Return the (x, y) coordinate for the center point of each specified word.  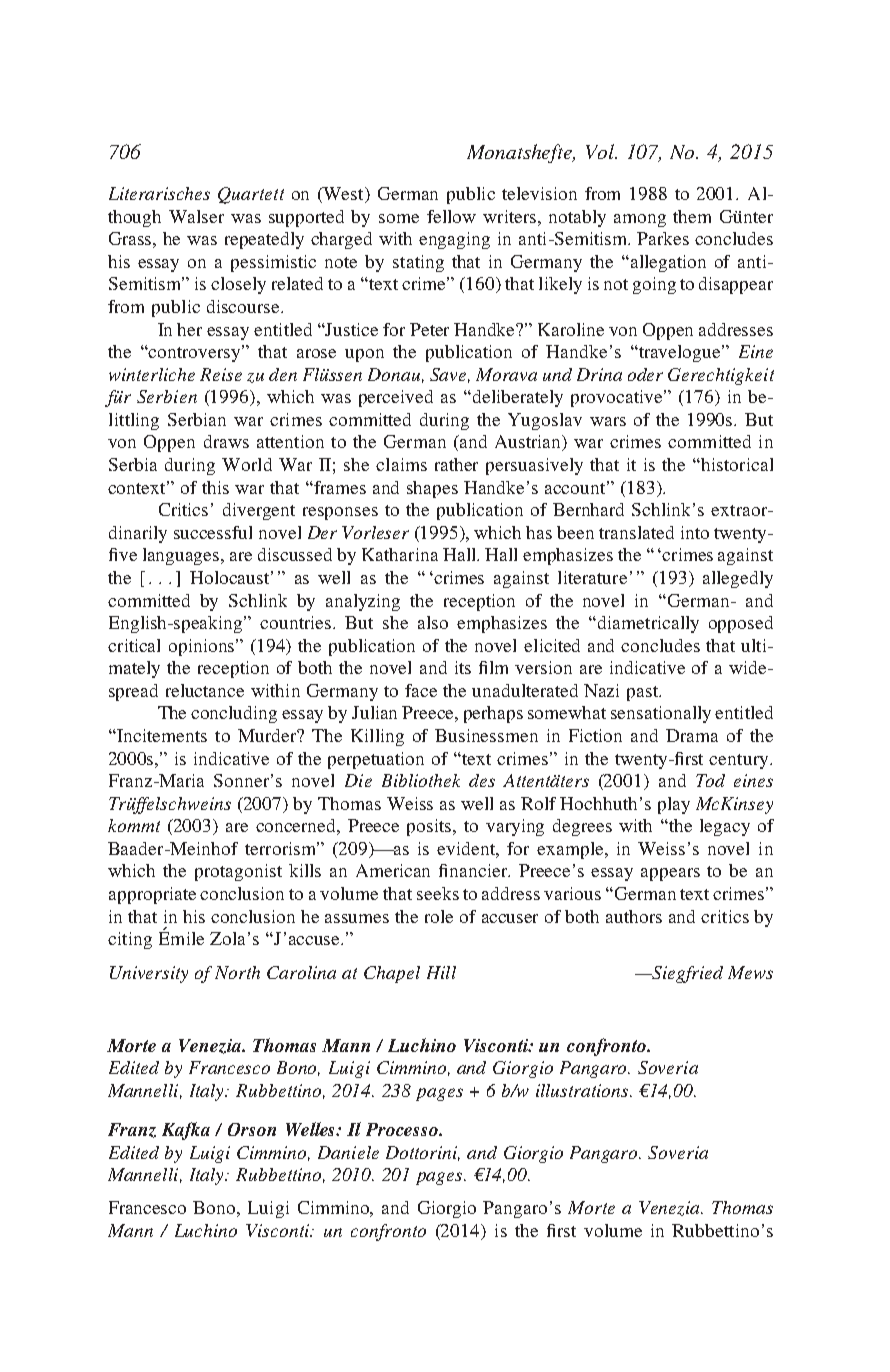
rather (456, 464)
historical (736, 464)
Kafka (186, 1131)
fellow (451, 216)
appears (670, 874)
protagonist (238, 872)
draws (226, 441)
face (421, 690)
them (692, 216)
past (644, 693)
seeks (438, 893)
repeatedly (264, 240)
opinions (203, 647)
